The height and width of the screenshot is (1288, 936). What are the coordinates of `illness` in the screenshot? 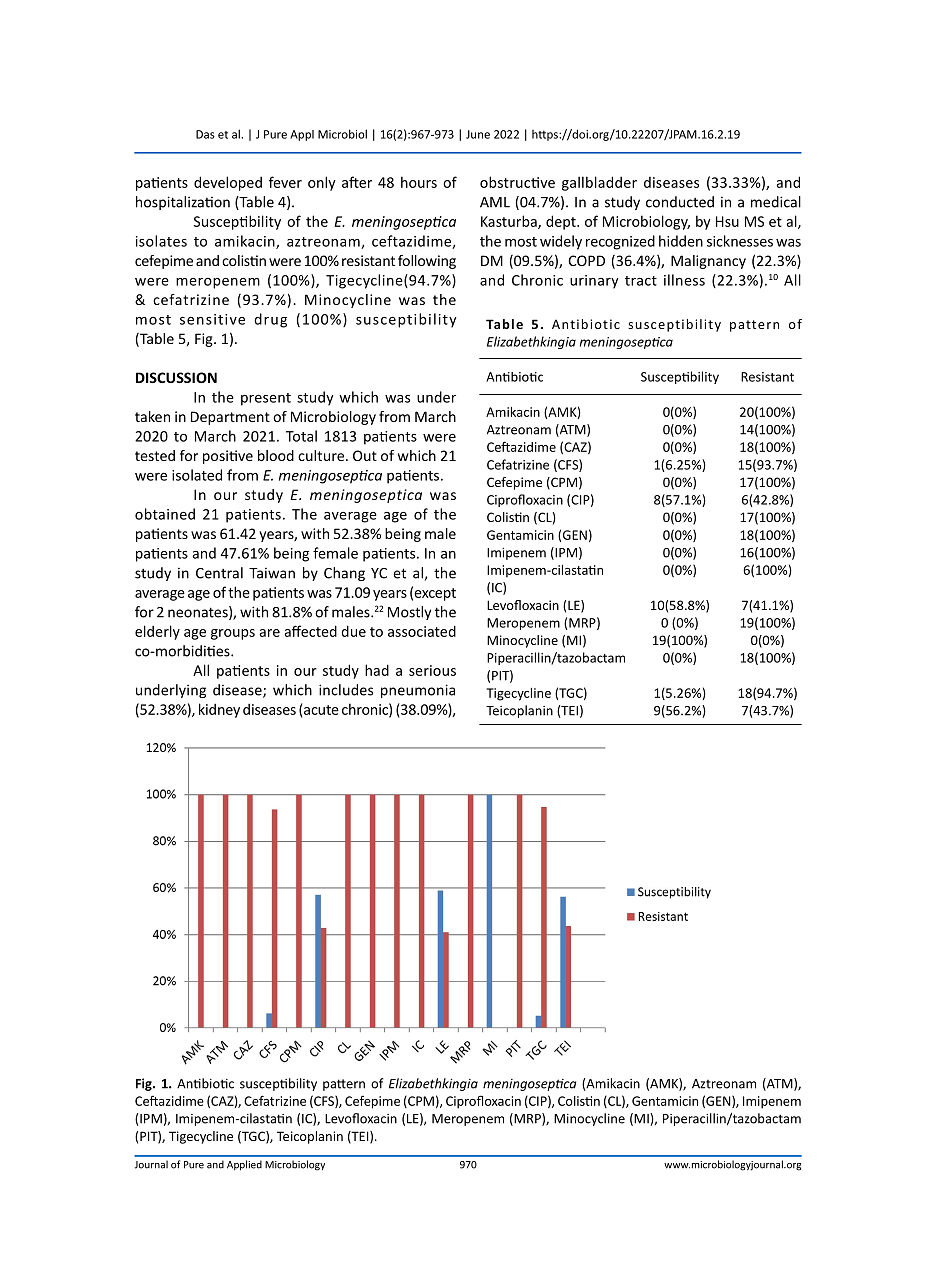 It's located at (684, 280).
